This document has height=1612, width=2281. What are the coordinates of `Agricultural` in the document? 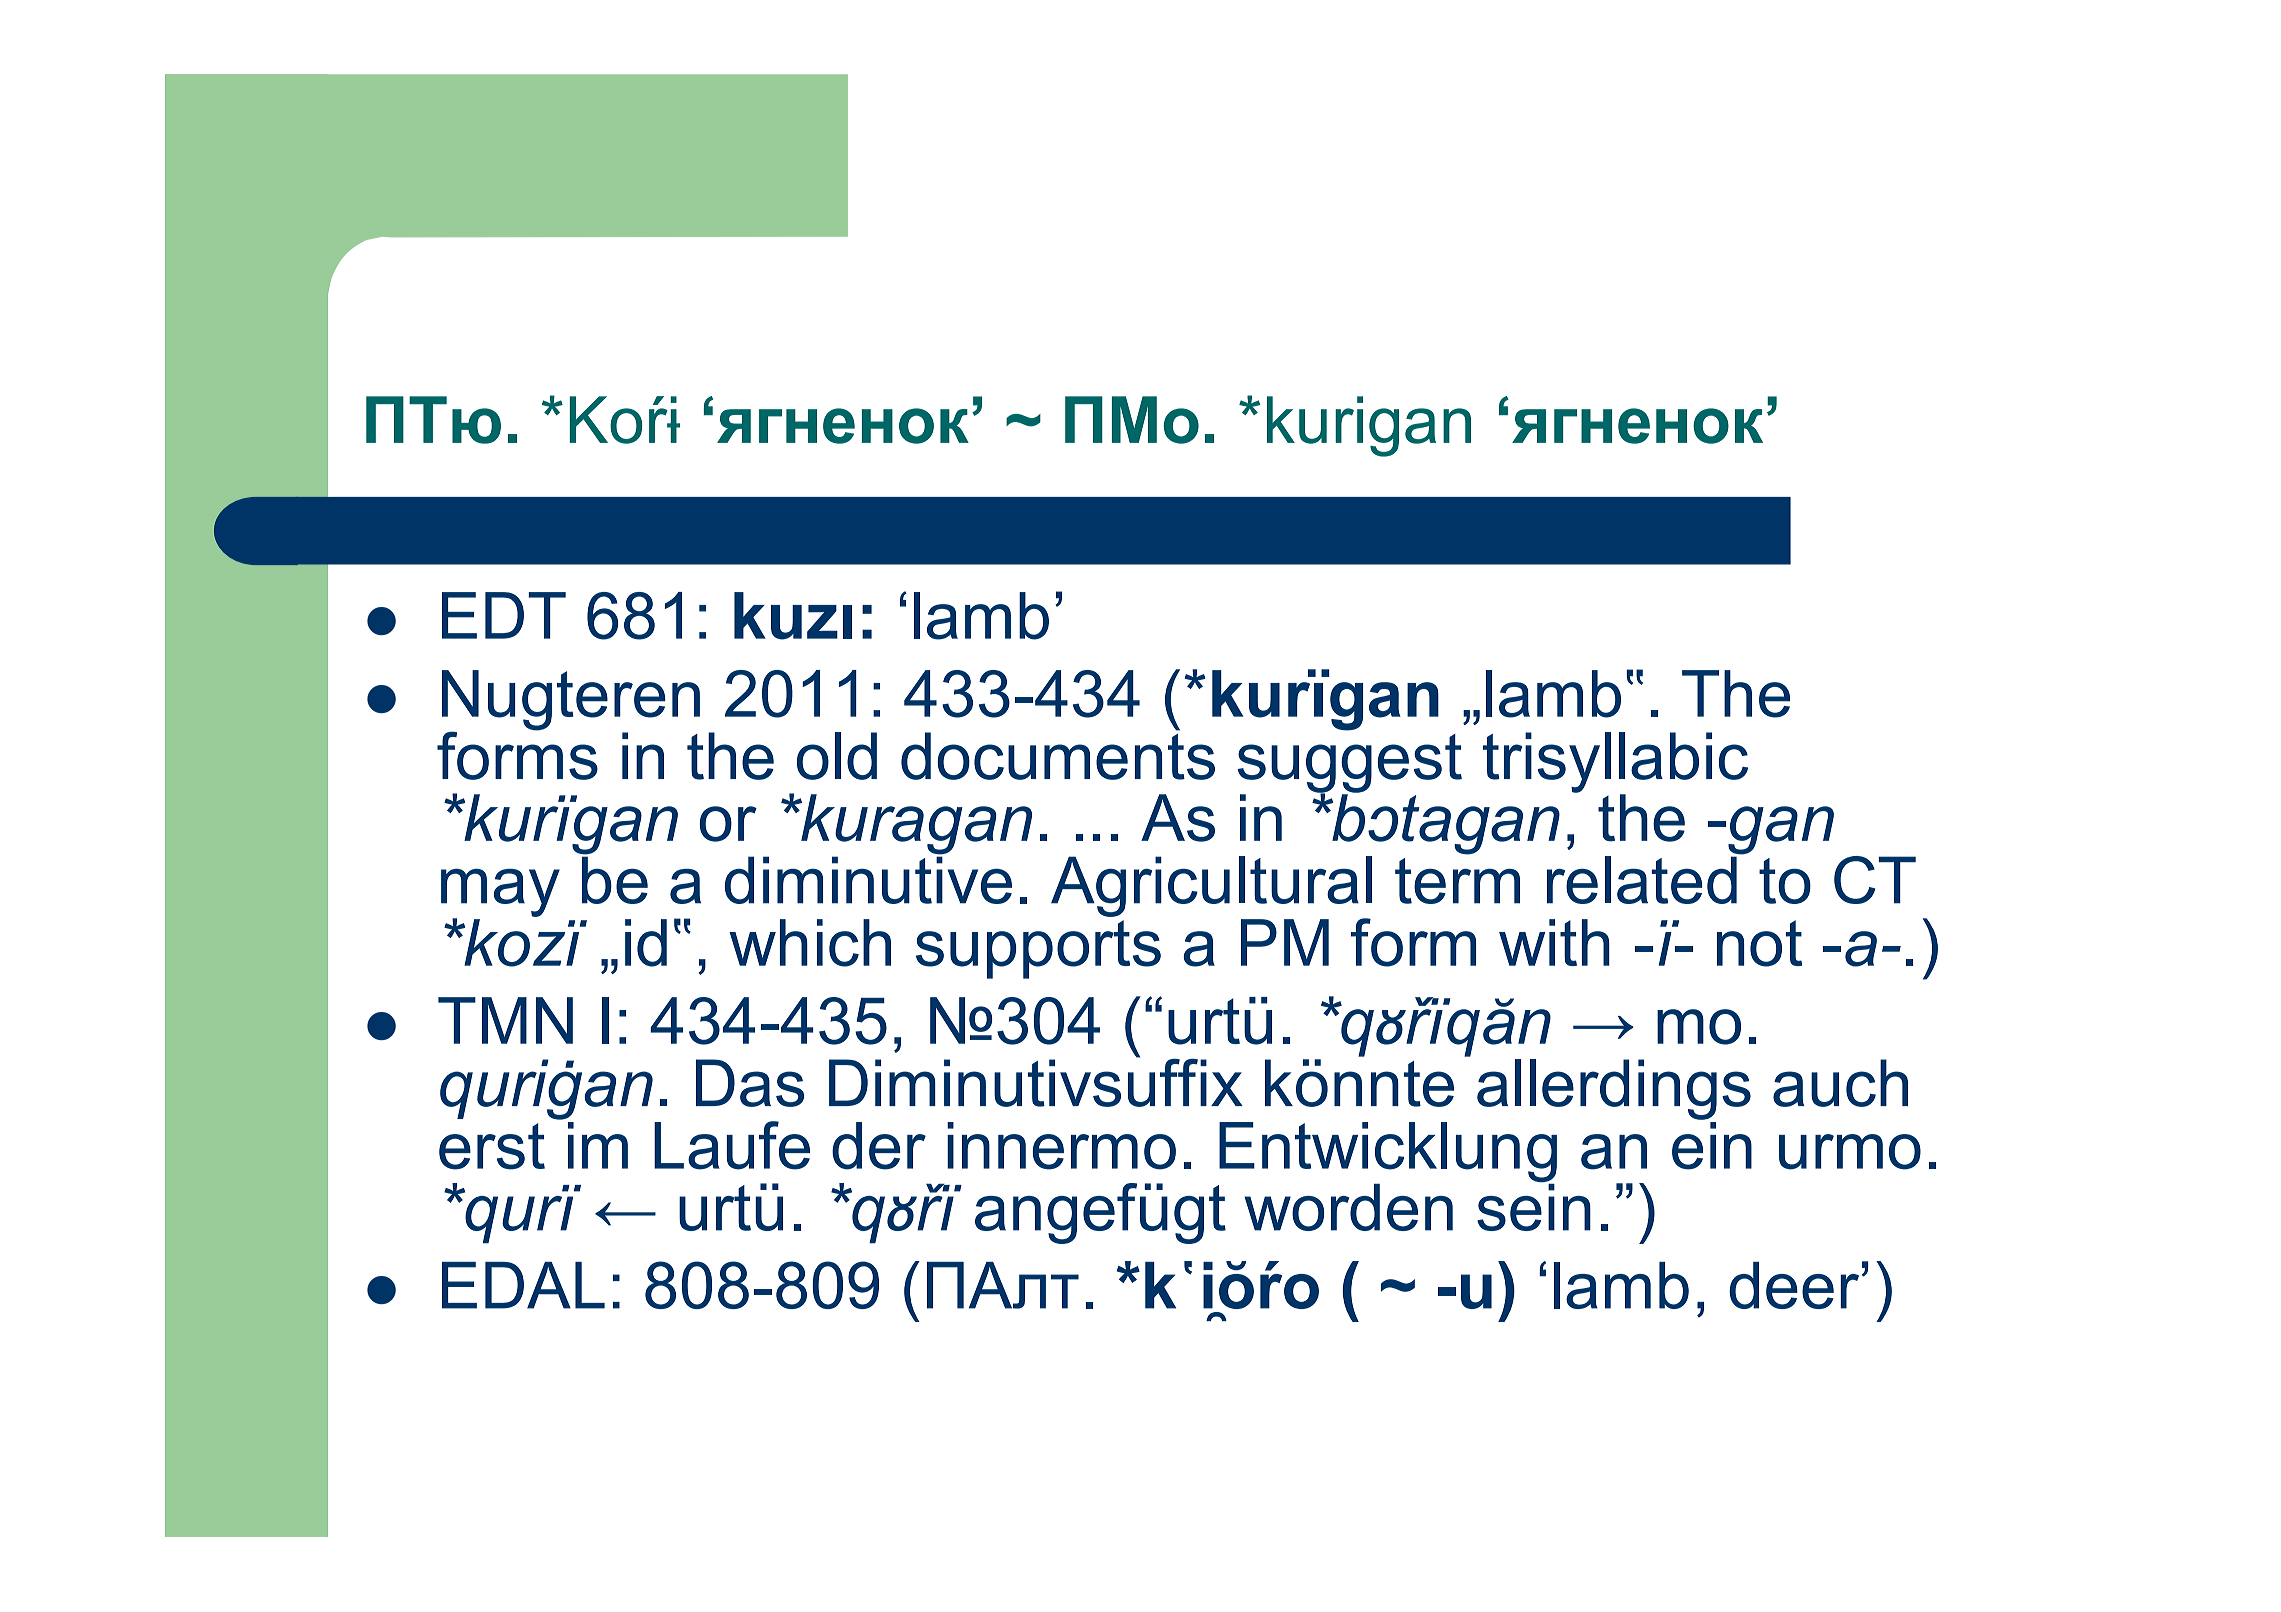 It's located at (1211, 887).
